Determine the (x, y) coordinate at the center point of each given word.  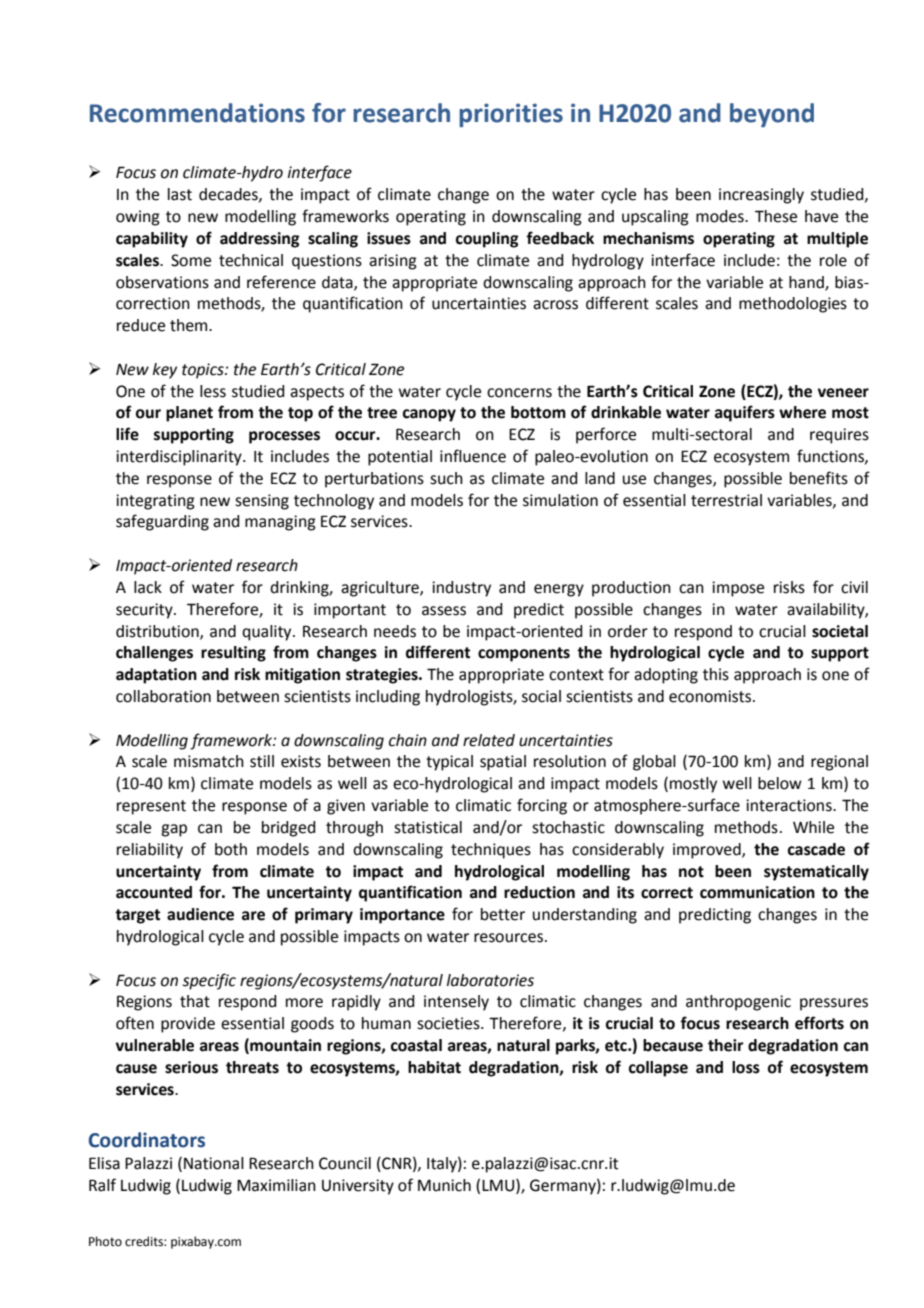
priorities (511, 115)
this (716, 674)
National (214, 1163)
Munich (444, 1185)
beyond (772, 115)
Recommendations (197, 113)
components (524, 654)
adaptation (156, 676)
